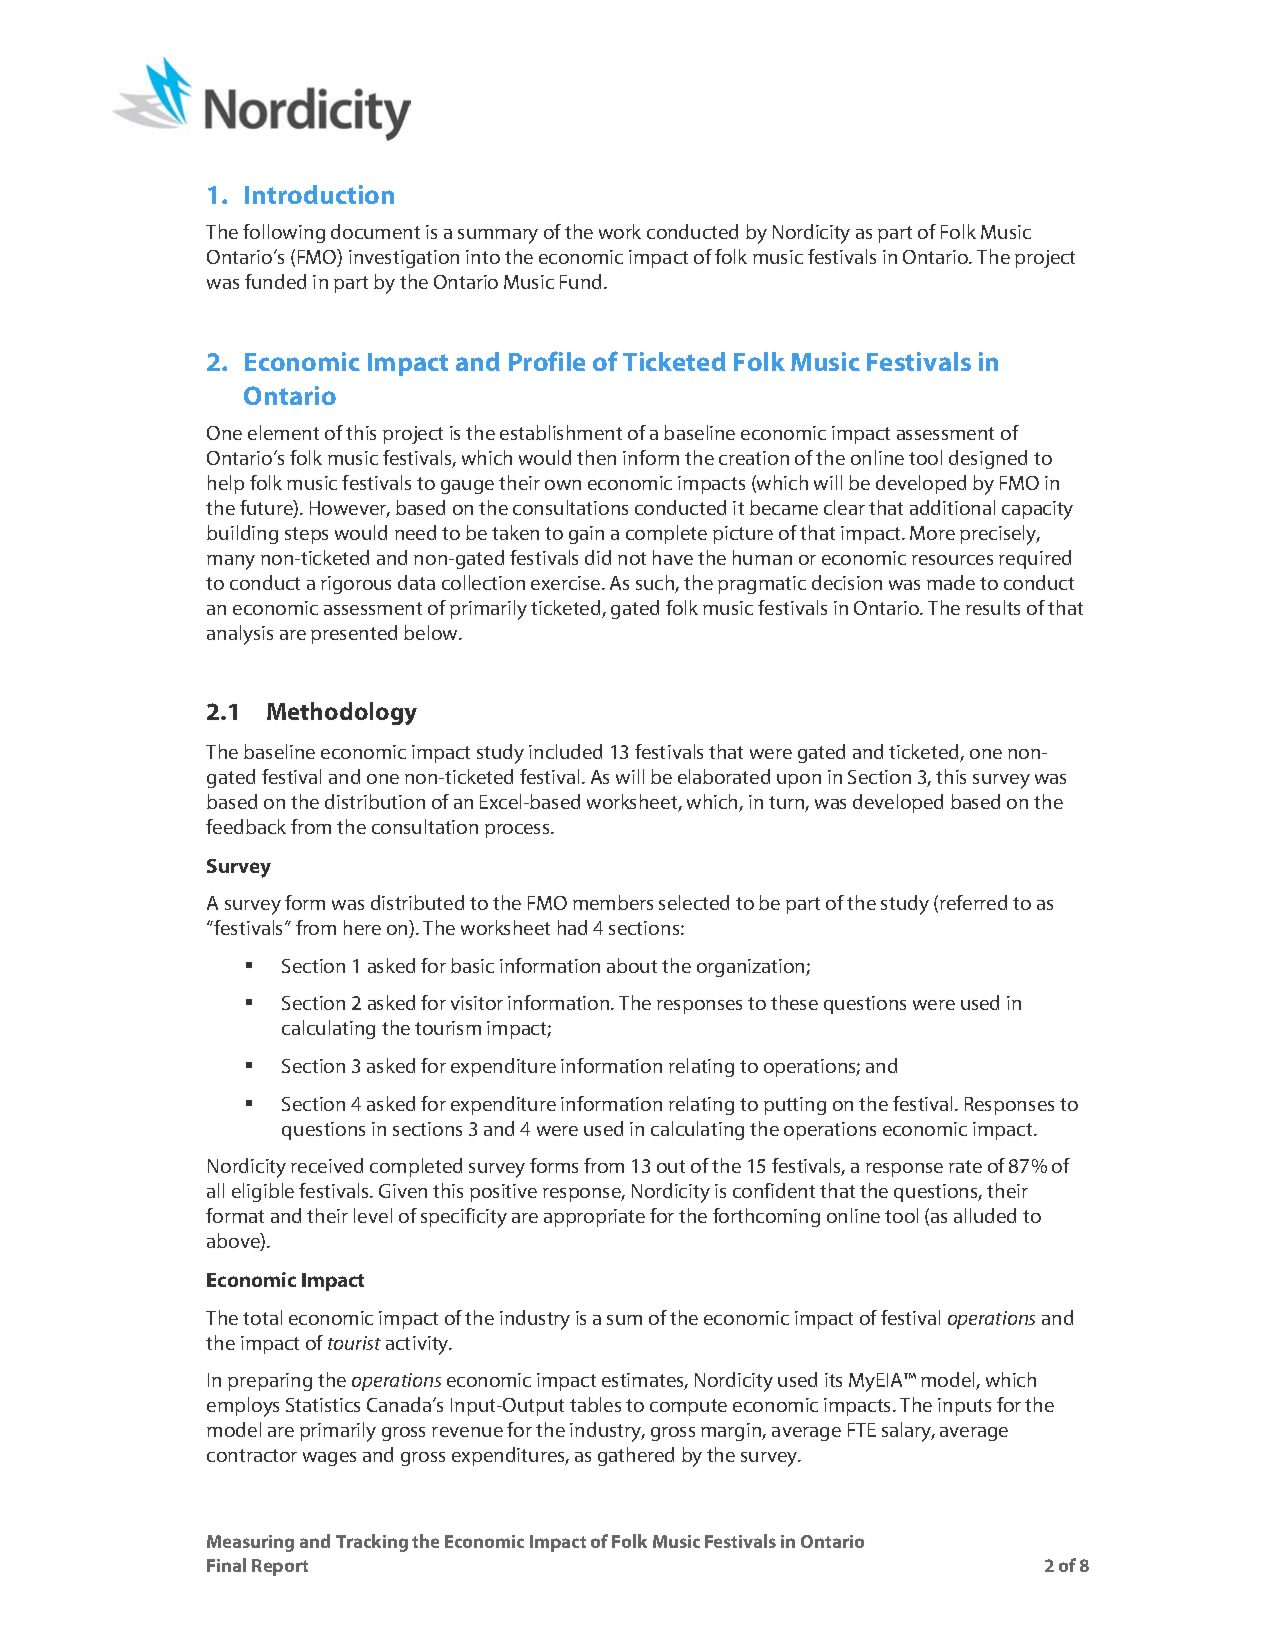 The height and width of the screenshot is (1652, 1277). What do you see at coordinates (862, 1430) in the screenshot?
I see `FTE` at bounding box center [862, 1430].
